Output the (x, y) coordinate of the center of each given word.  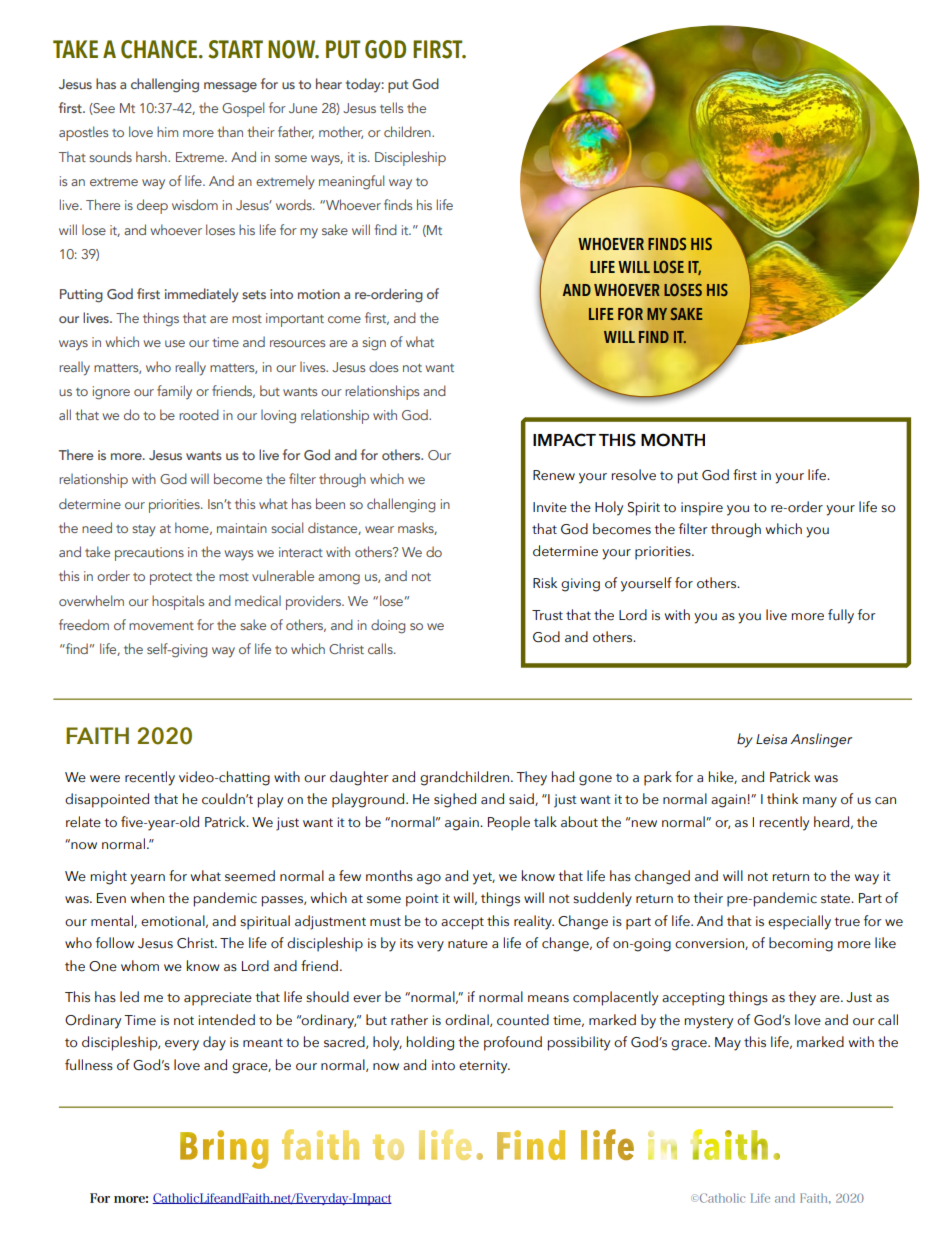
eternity (484, 1067)
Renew (554, 475)
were (105, 779)
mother (341, 132)
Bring (224, 1149)
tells (391, 107)
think (782, 798)
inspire (702, 509)
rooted (199, 414)
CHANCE (159, 49)
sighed (455, 800)
